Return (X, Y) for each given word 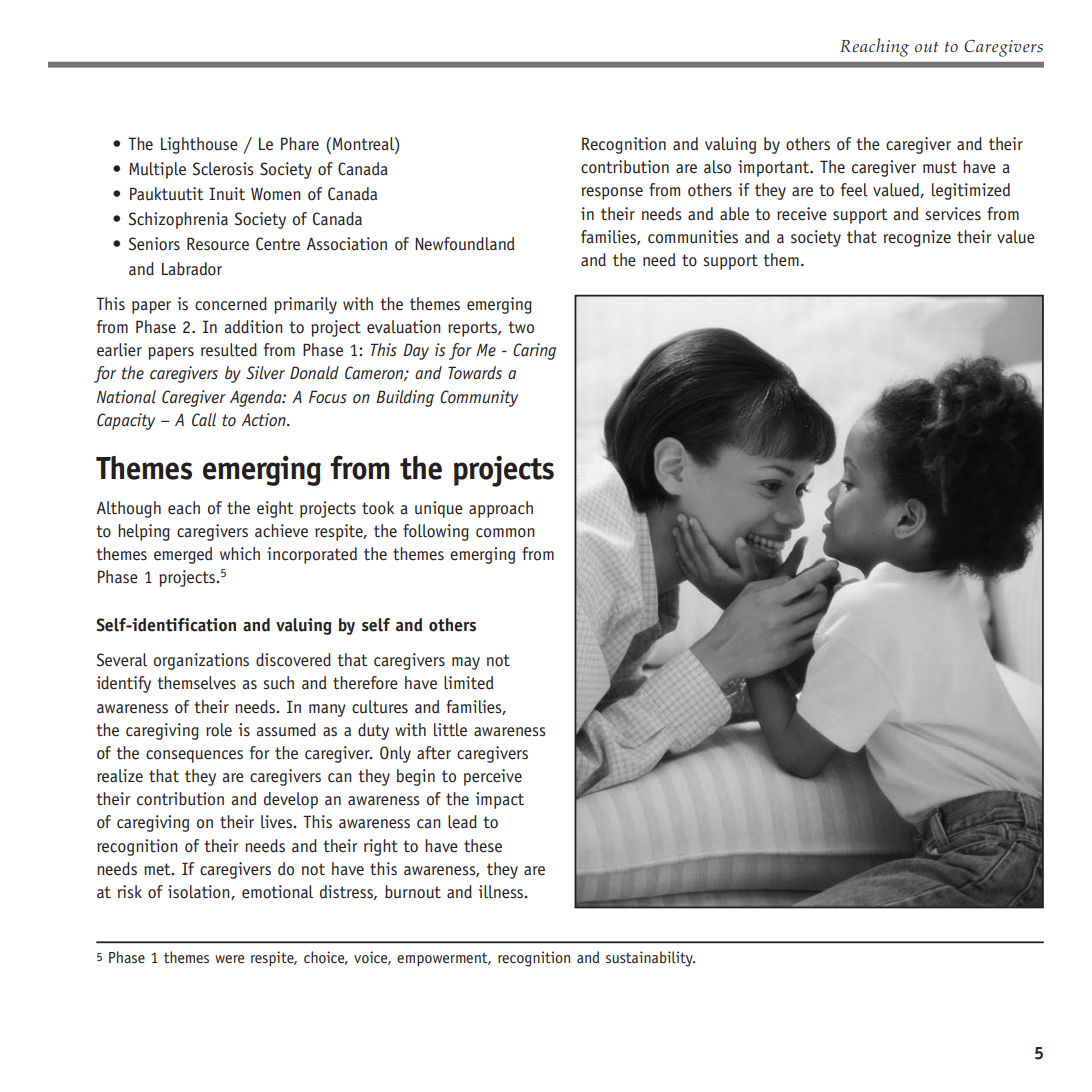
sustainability (650, 959)
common (505, 533)
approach (501, 509)
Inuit (227, 194)
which (240, 554)
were (229, 959)
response (612, 193)
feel (854, 190)
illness (502, 892)
